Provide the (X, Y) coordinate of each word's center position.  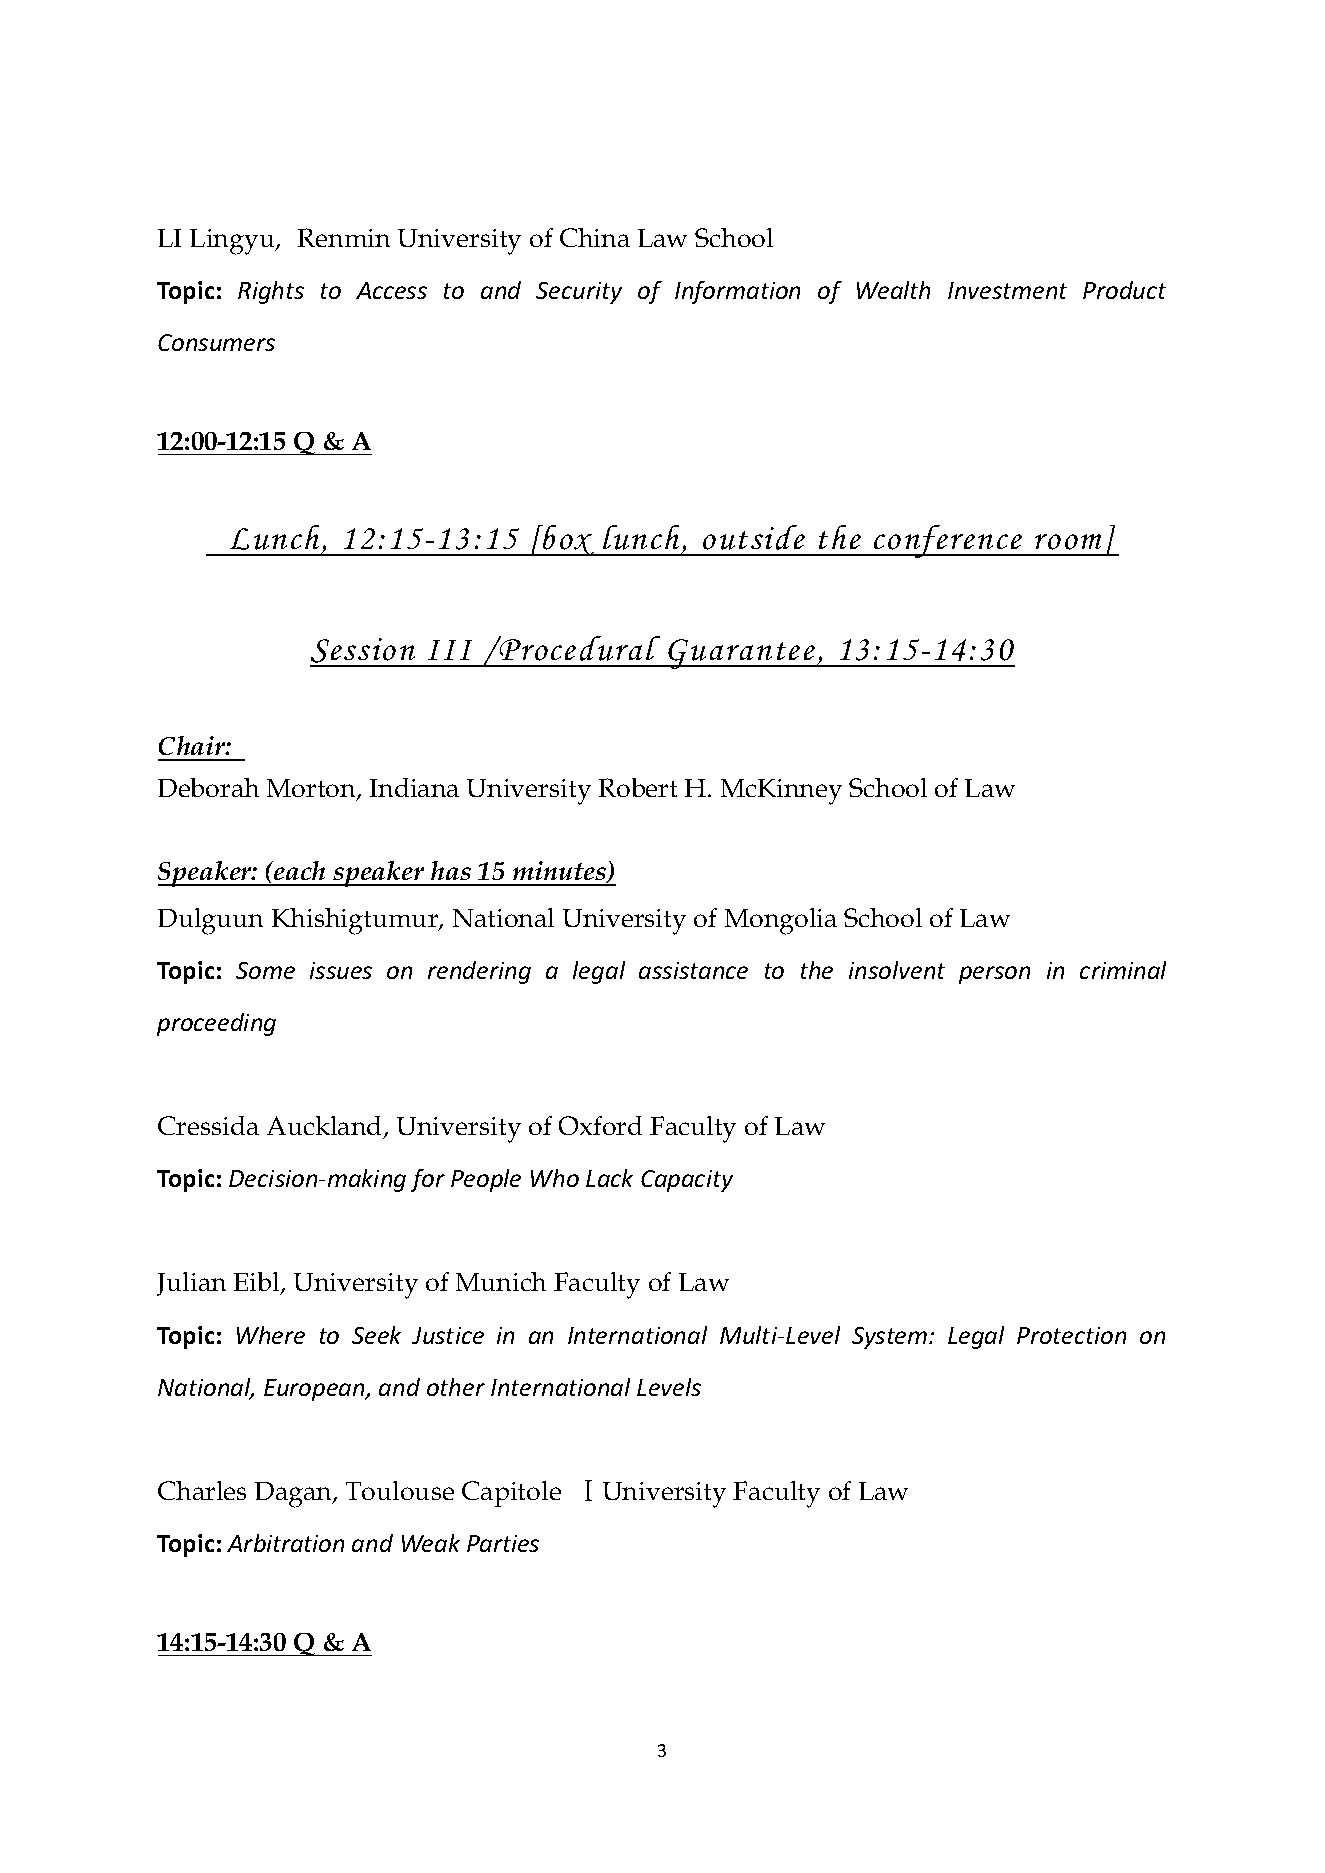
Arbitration (285, 1543)
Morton (312, 789)
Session (364, 652)
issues (341, 970)
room (1068, 542)
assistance (693, 970)
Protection (1071, 1335)
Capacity (687, 1181)
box (569, 540)
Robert (638, 787)
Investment (1007, 290)
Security (579, 293)
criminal (1123, 970)
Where (271, 1335)
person (994, 975)
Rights (271, 292)
